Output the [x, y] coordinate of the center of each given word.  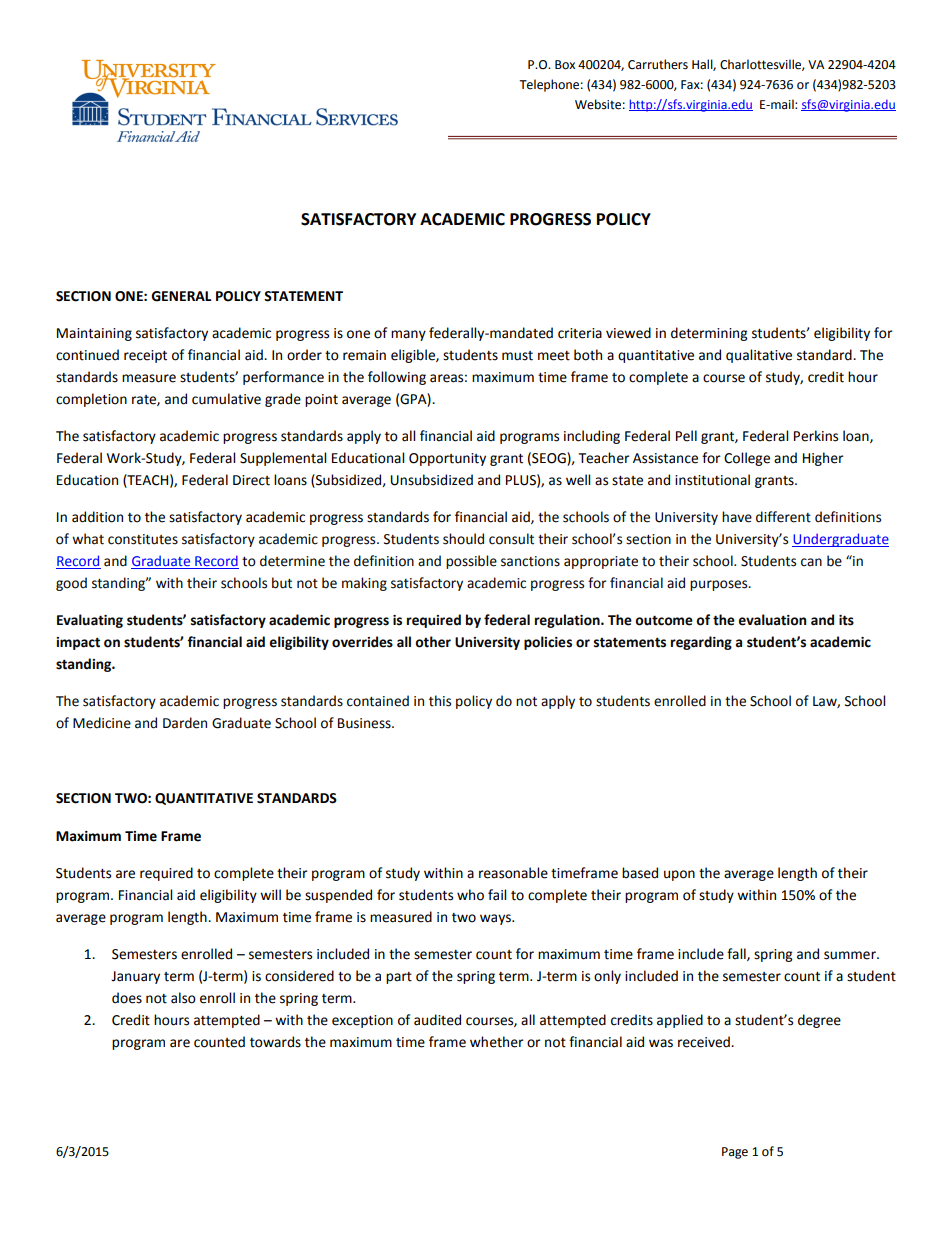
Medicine [102, 723]
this [440, 701]
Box [565, 65]
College [747, 459]
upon [679, 875]
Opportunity [447, 459]
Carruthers [658, 64]
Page [735, 1153]
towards [275, 1042]
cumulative [226, 399]
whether [497, 1042]
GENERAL [181, 296]
